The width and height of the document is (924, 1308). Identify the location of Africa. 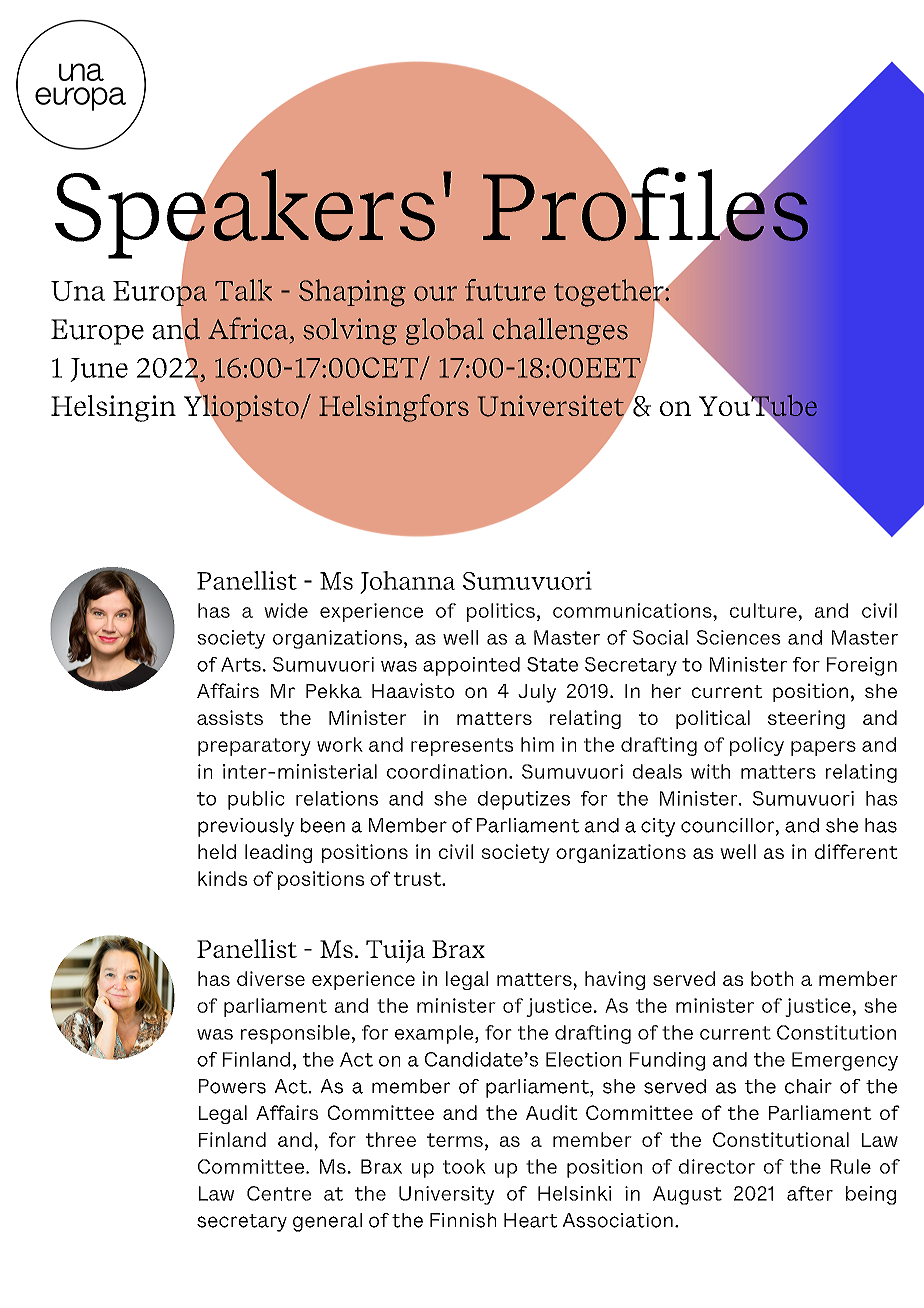
(248, 328).
